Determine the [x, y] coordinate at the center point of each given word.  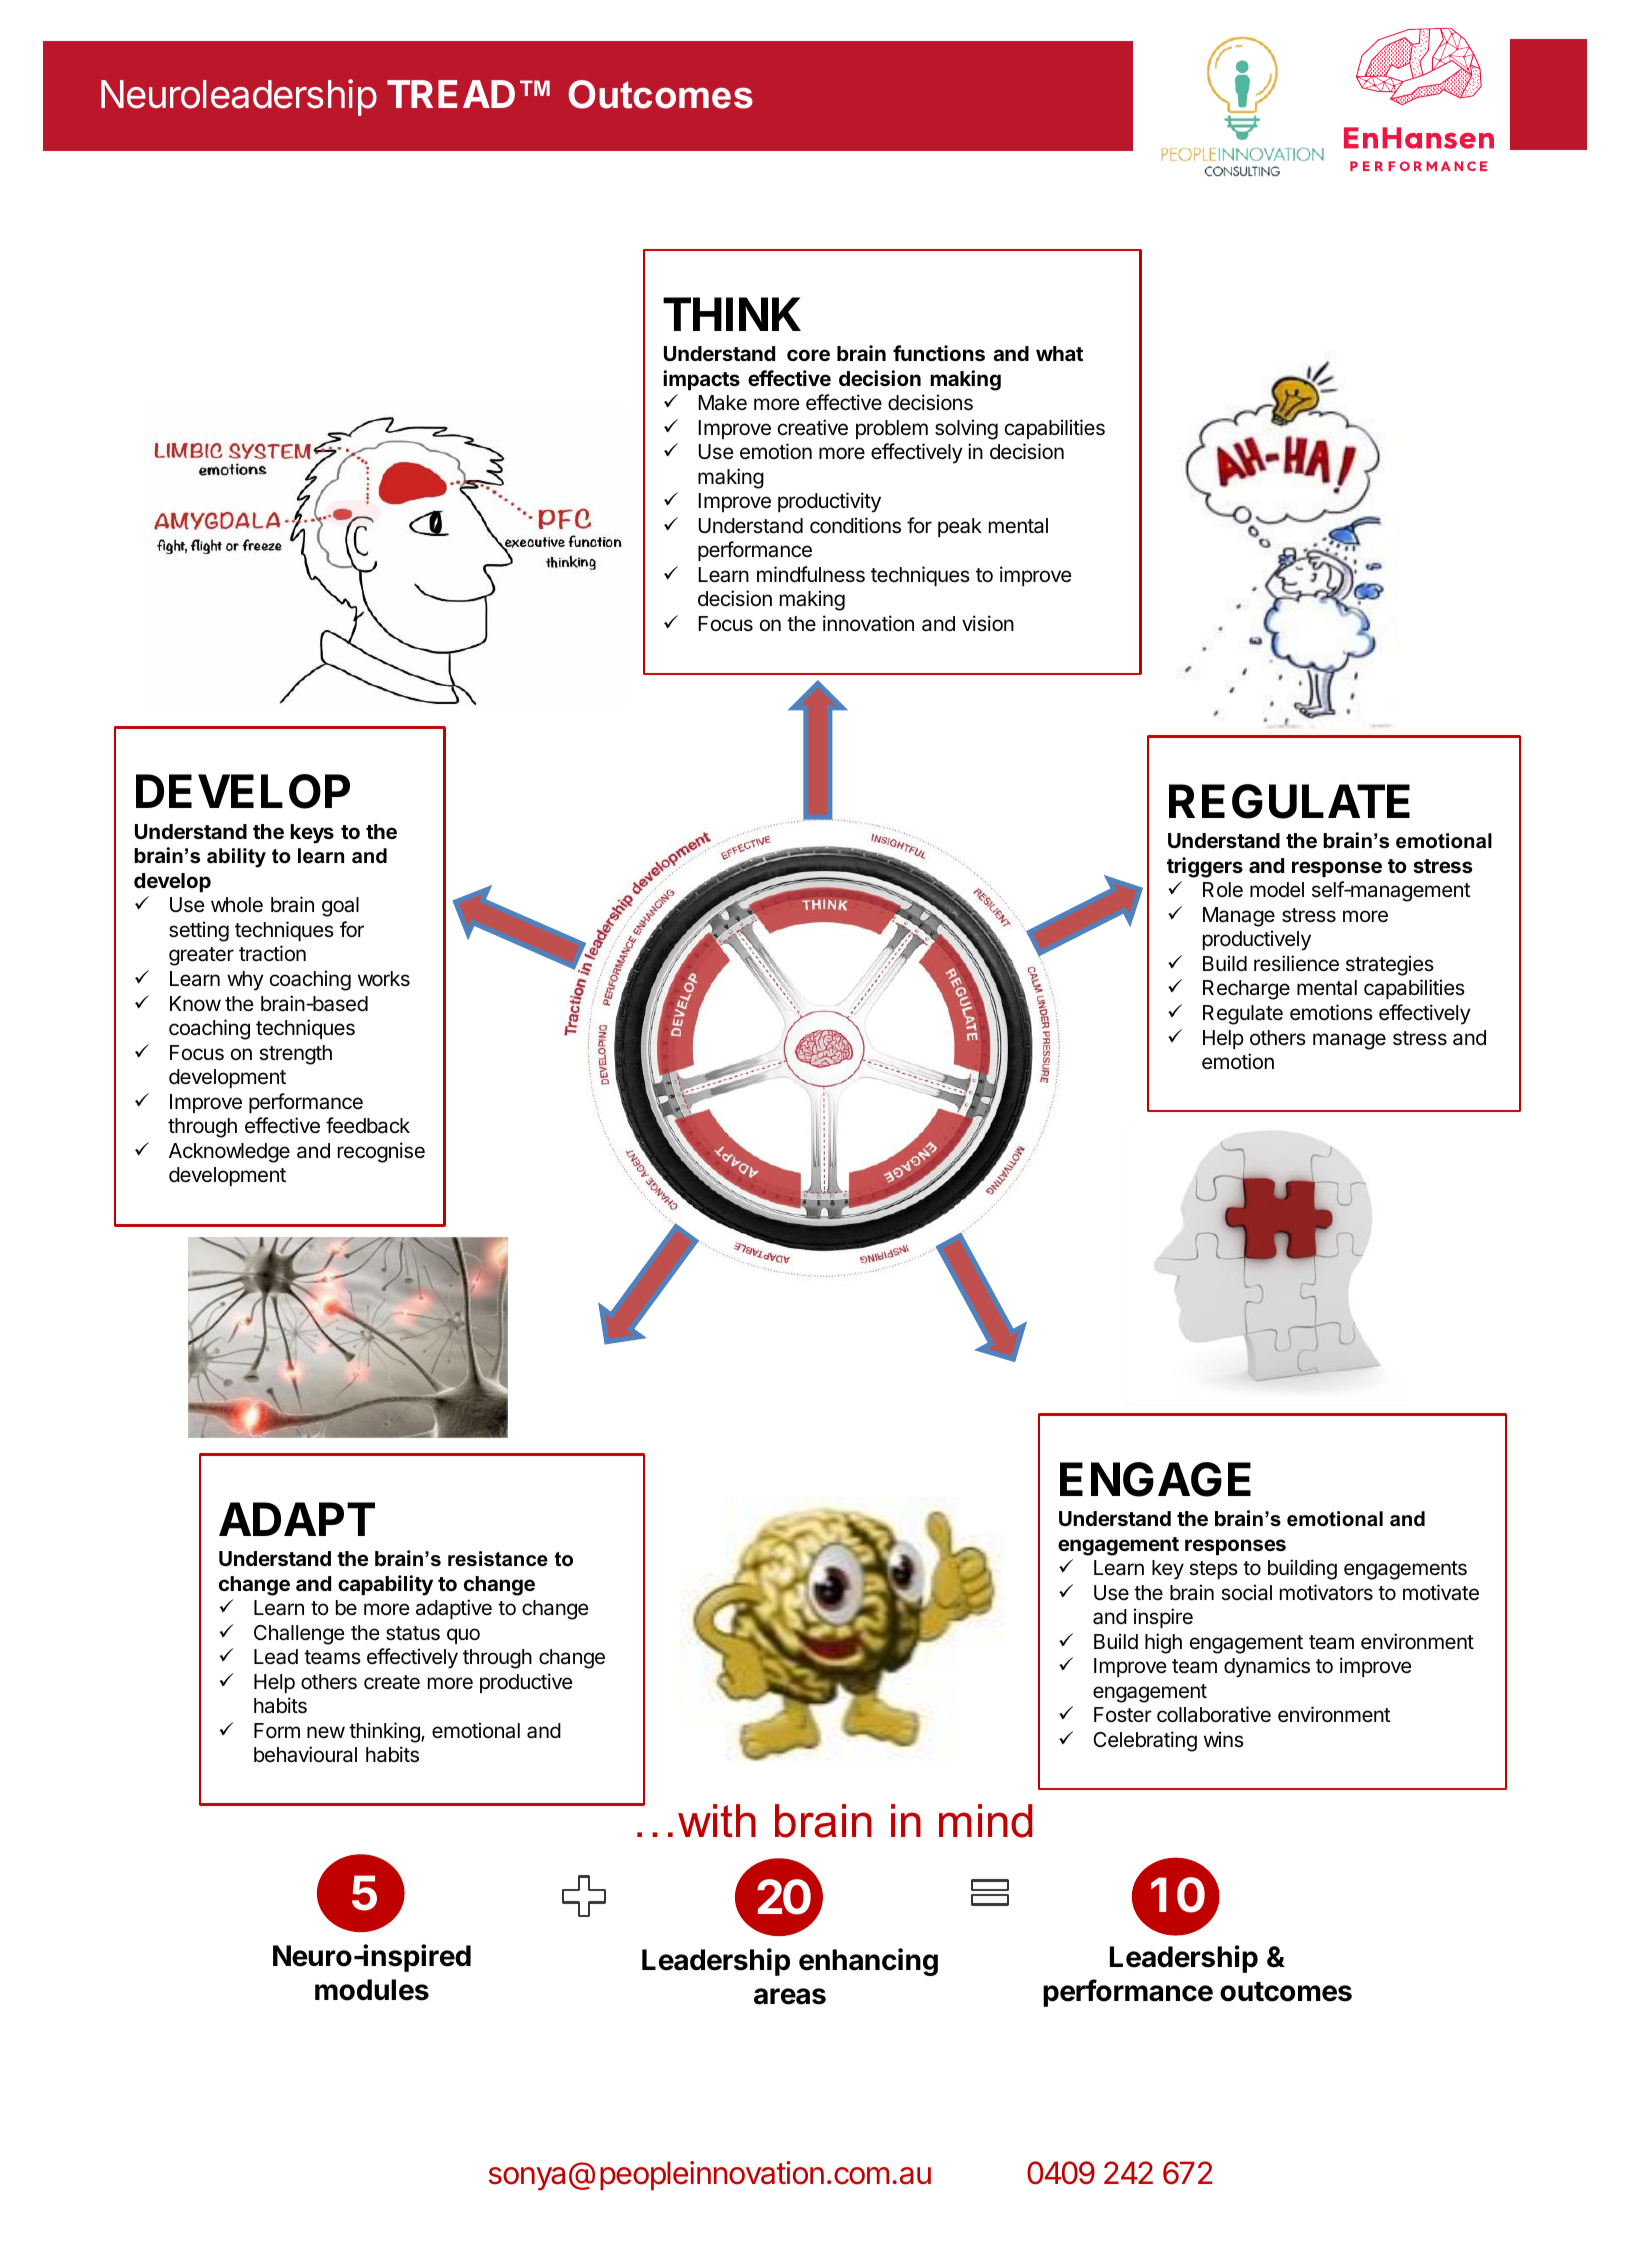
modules [372, 1990]
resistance [498, 1559]
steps [1213, 1570]
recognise [381, 1152]
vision [988, 623]
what [1059, 353]
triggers [1205, 867]
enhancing [868, 1962]
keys [312, 834]
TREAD [451, 94]
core [808, 355]
